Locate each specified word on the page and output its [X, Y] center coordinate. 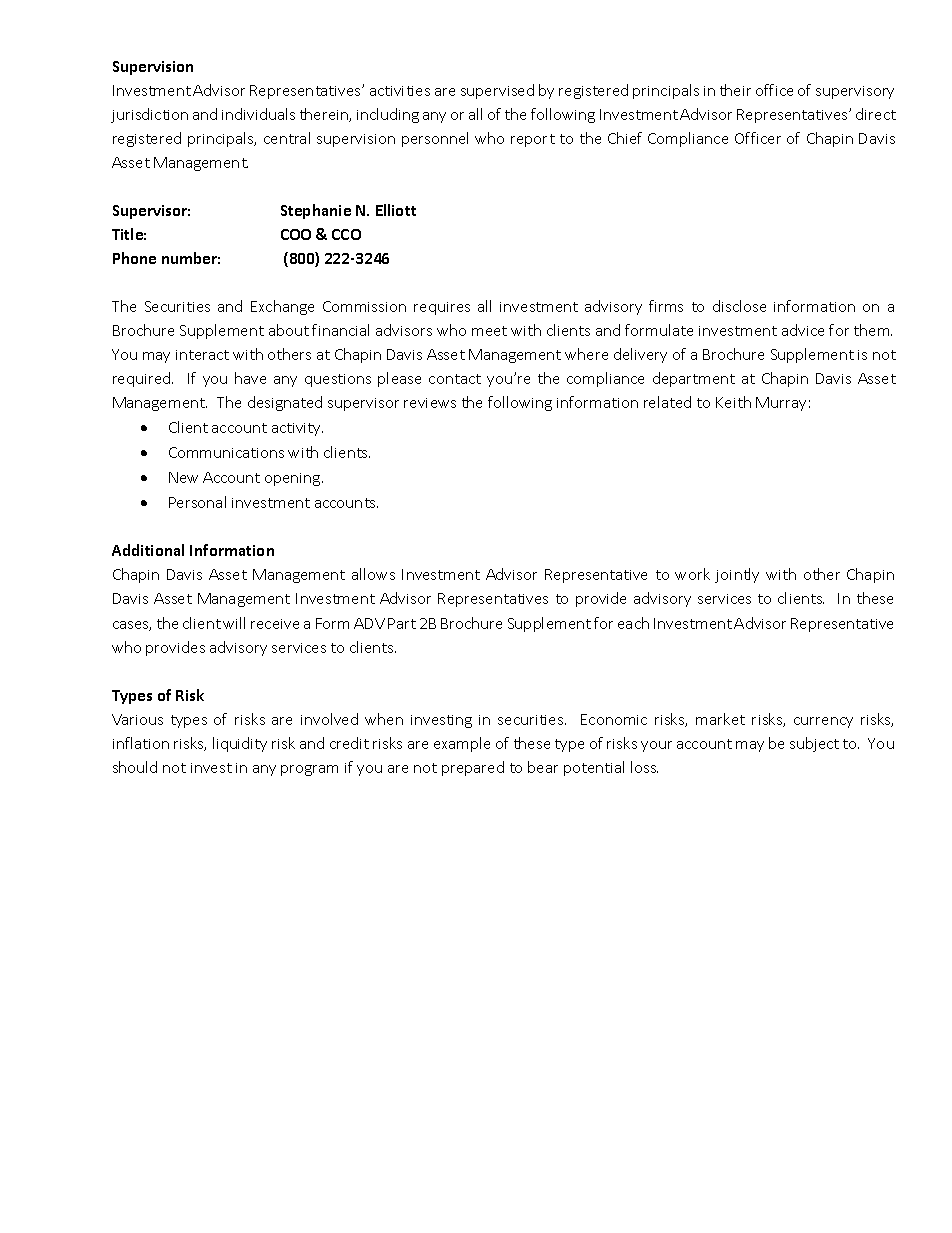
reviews [430, 403]
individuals [258, 114]
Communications [226, 452]
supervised [497, 91]
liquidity [240, 744]
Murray [781, 404]
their [735, 90]
